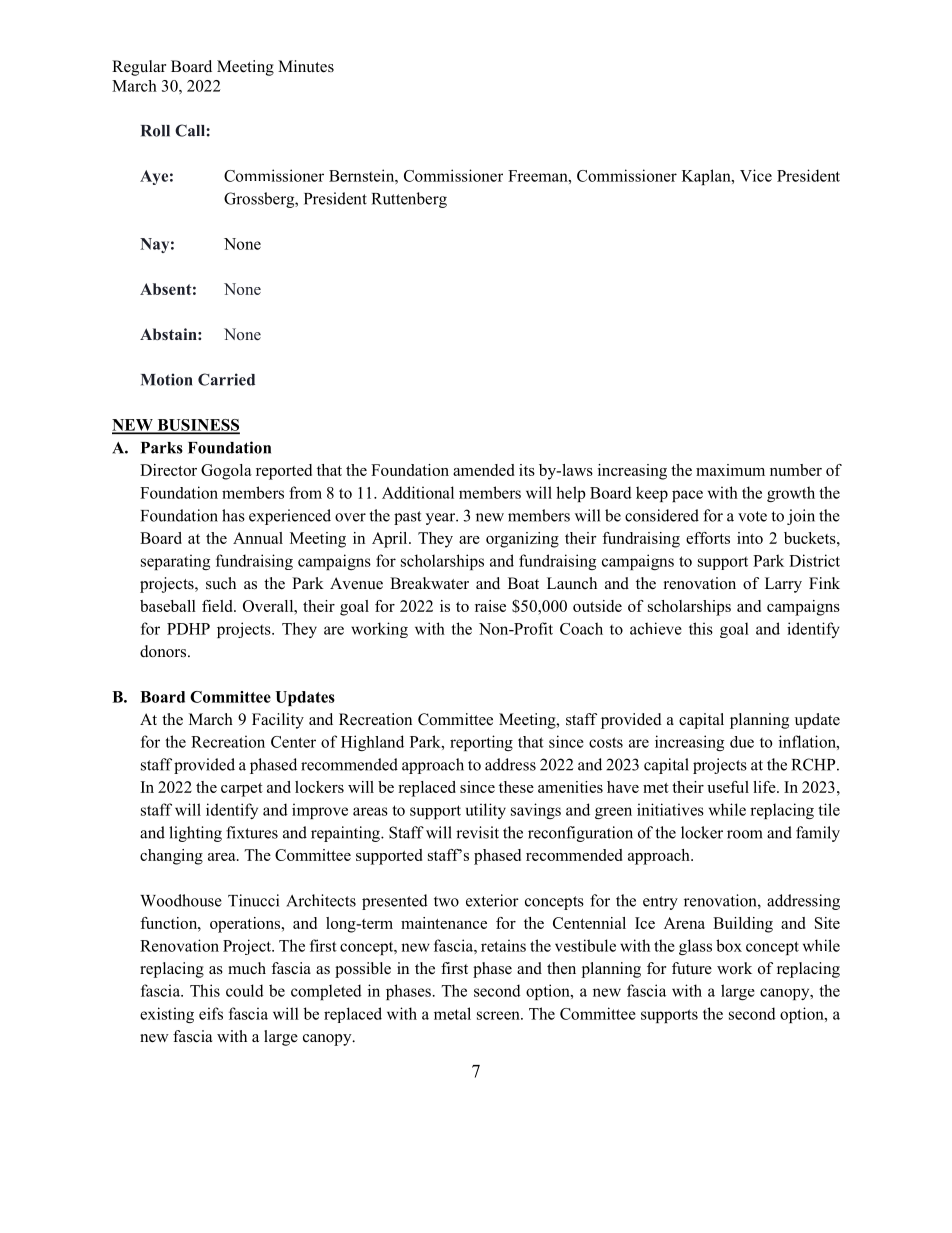 The height and width of the page is (1233, 952). Describe the element at coordinates (730, 470) in the page. I see `maximum` at that location.
